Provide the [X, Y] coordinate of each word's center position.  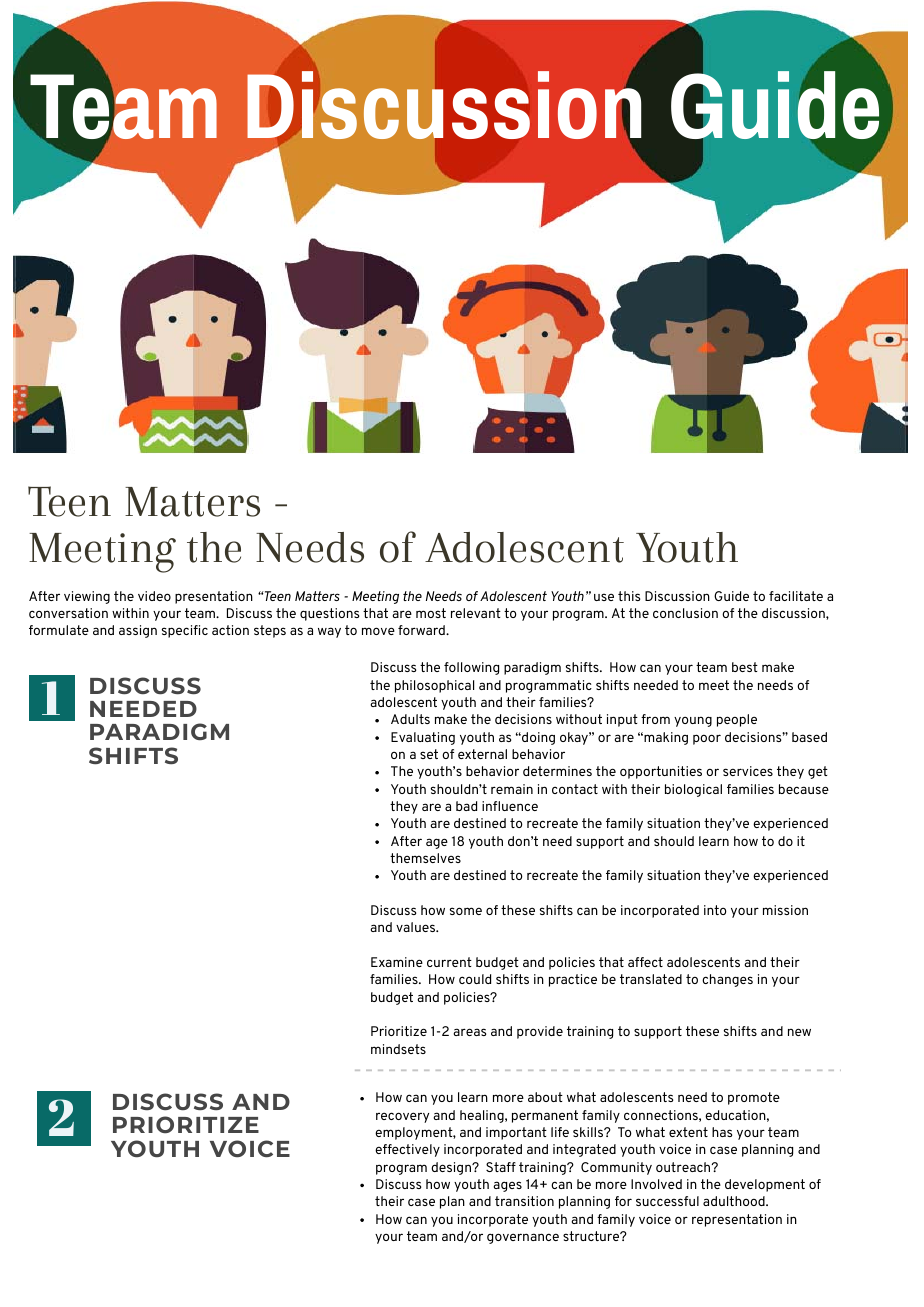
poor [707, 739]
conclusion [685, 613]
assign [138, 631]
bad [466, 806]
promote [754, 1098]
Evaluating [423, 738]
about [545, 1097]
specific [185, 631]
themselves [425, 858]
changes [727, 980]
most [431, 613]
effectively [407, 1150]
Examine [397, 962]
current [449, 962]
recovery [402, 1117]
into [715, 910]
